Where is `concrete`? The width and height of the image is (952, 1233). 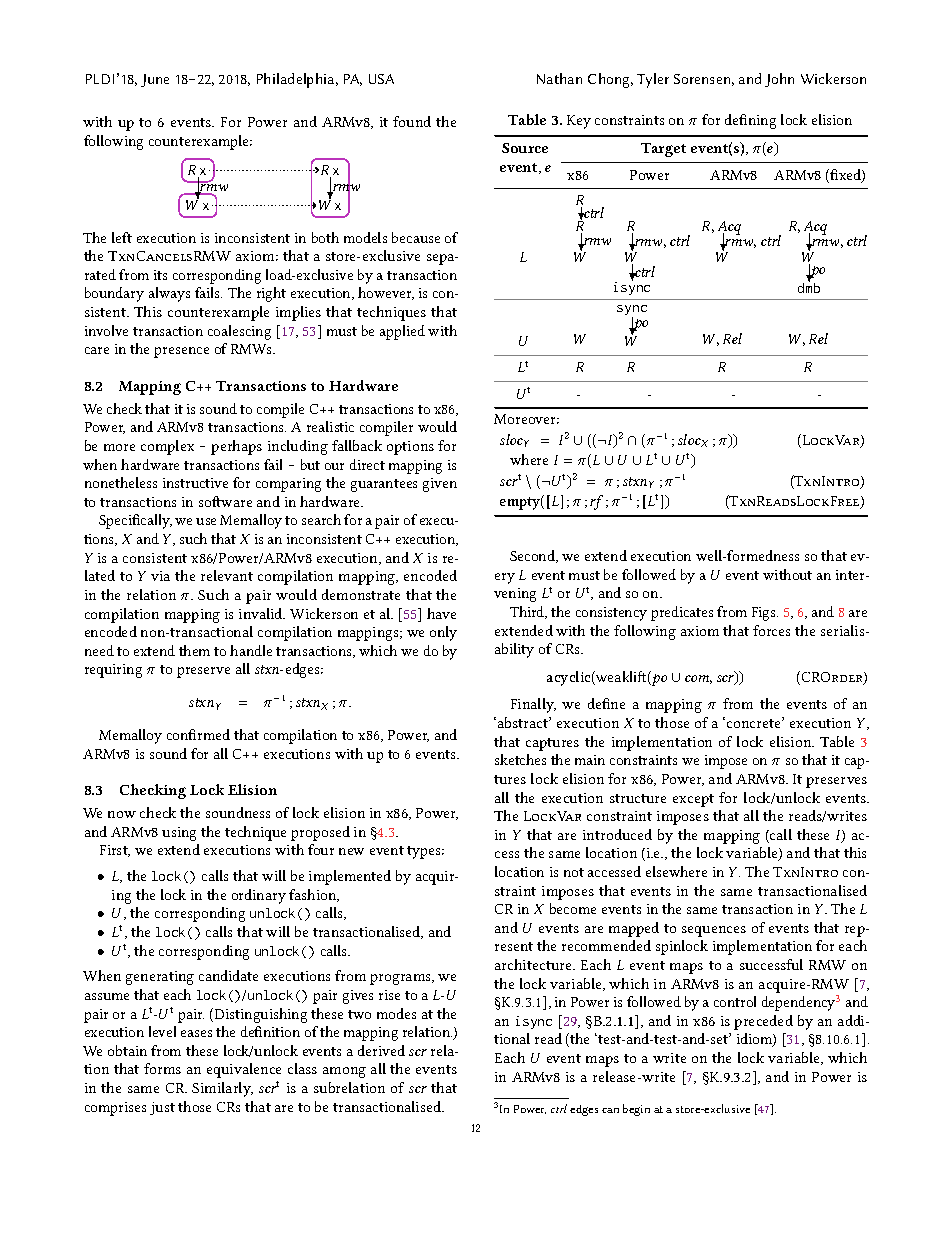 concrete is located at coordinates (755, 722).
